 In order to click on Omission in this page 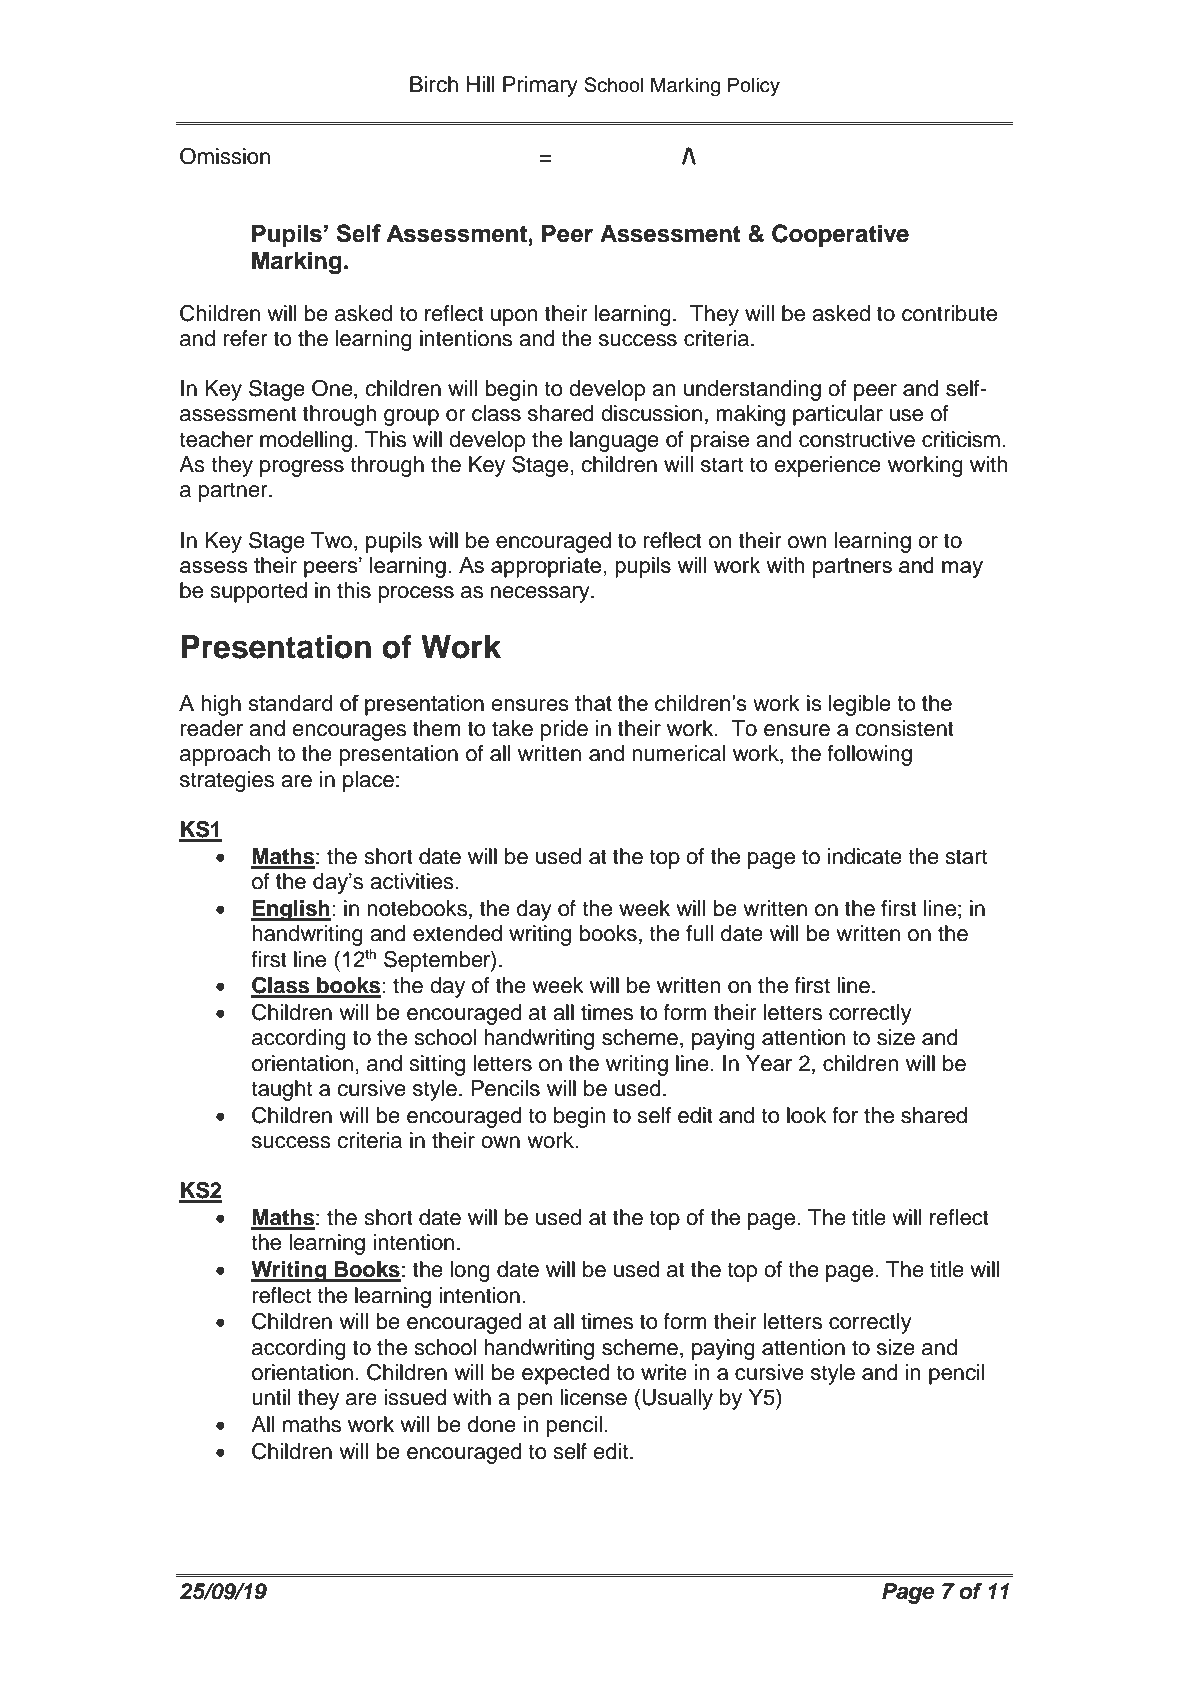, I will do `click(225, 156)`.
